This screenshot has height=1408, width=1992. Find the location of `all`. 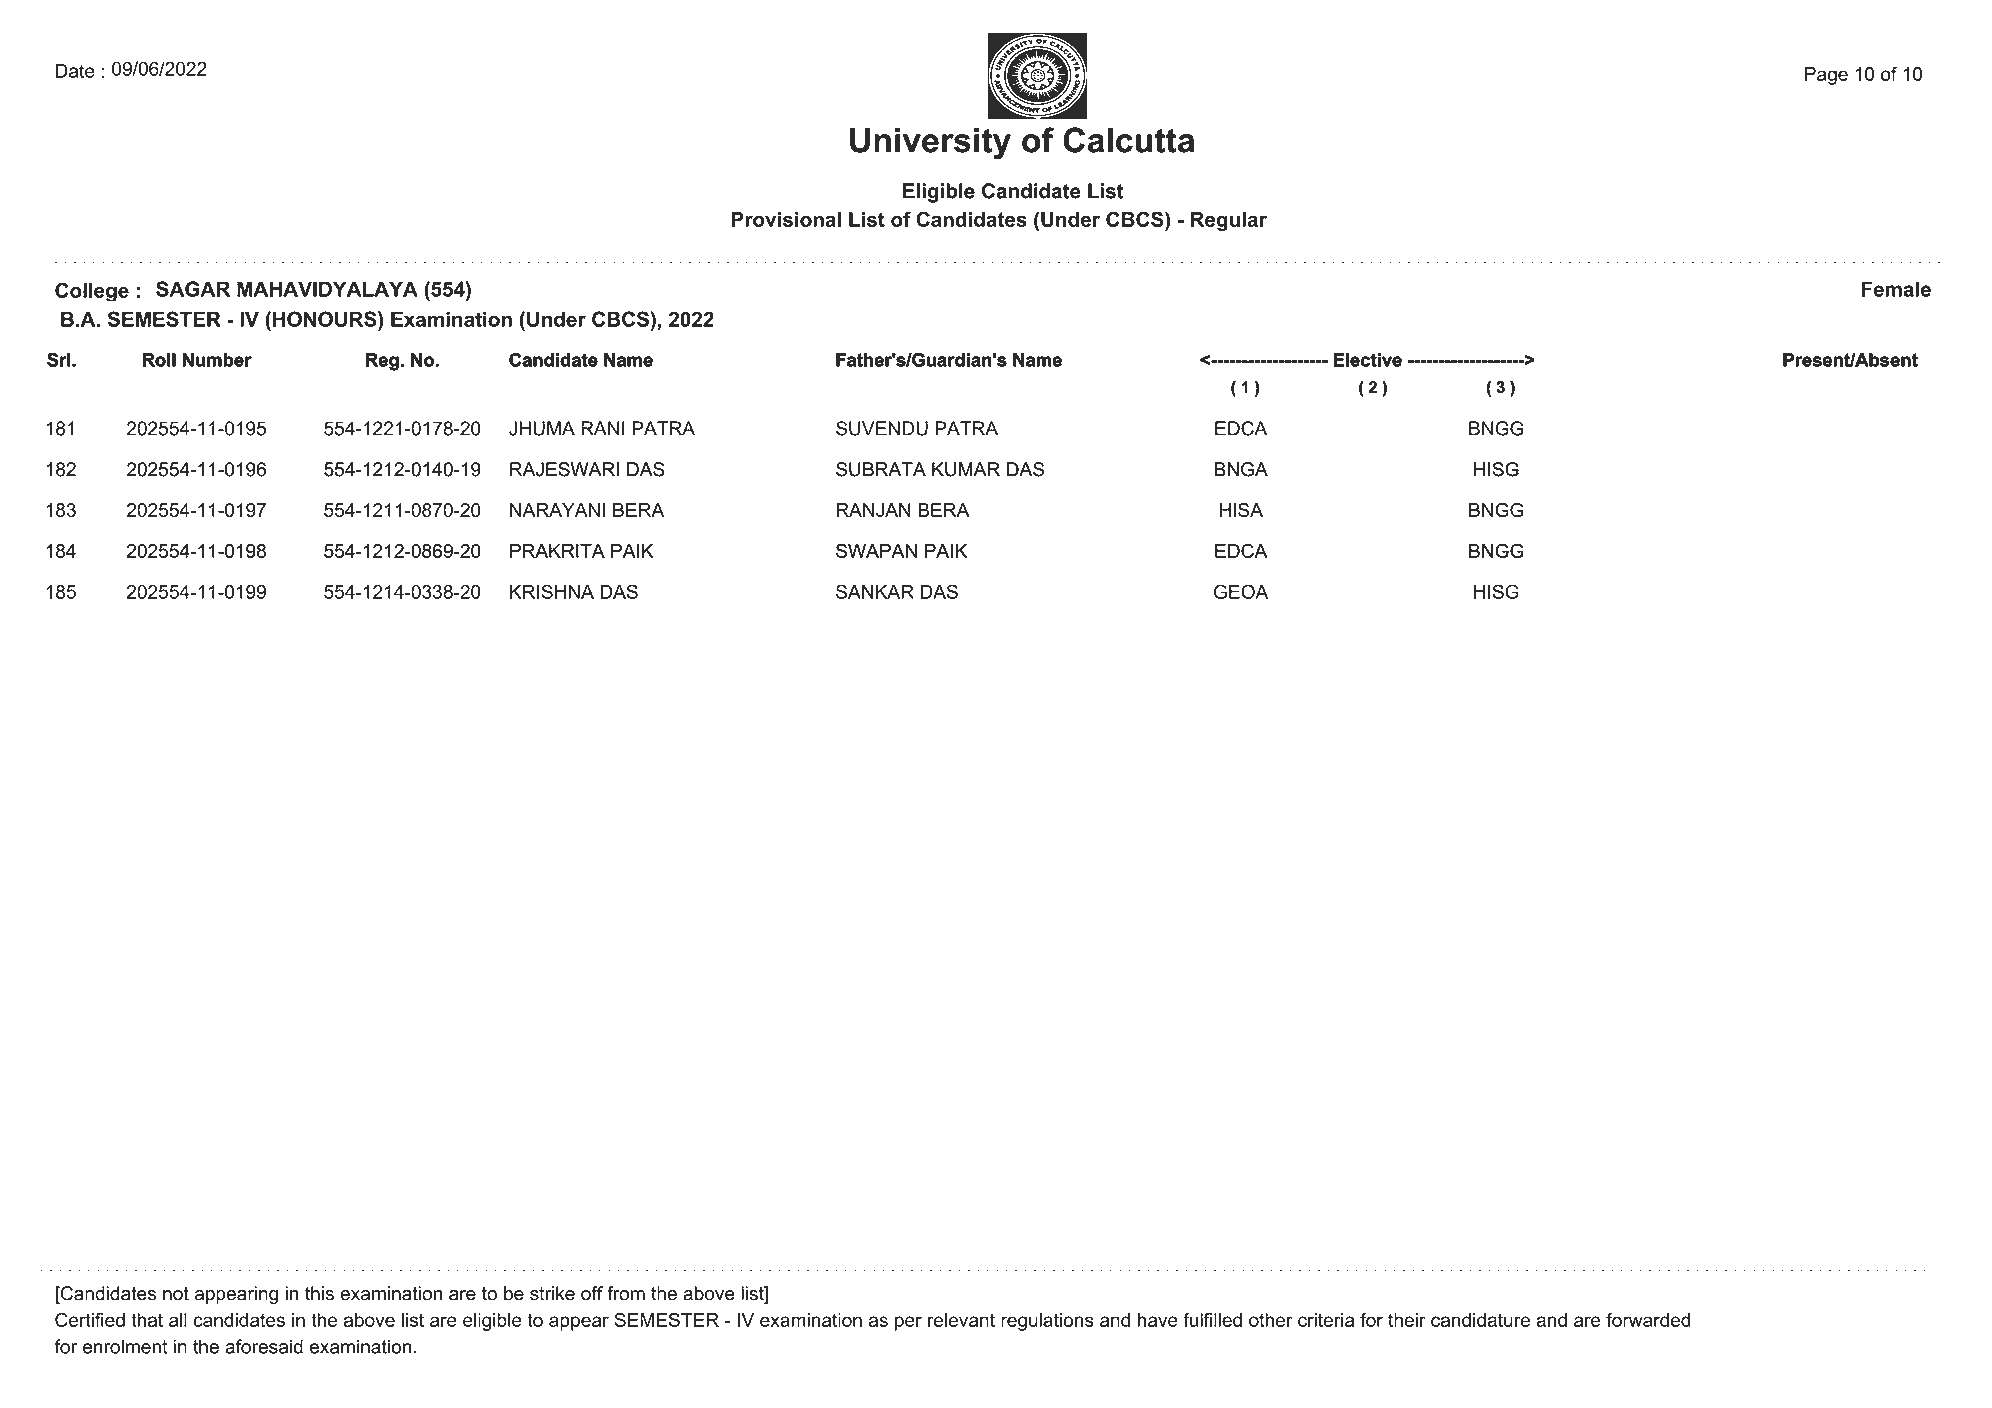

all is located at coordinates (178, 1320).
